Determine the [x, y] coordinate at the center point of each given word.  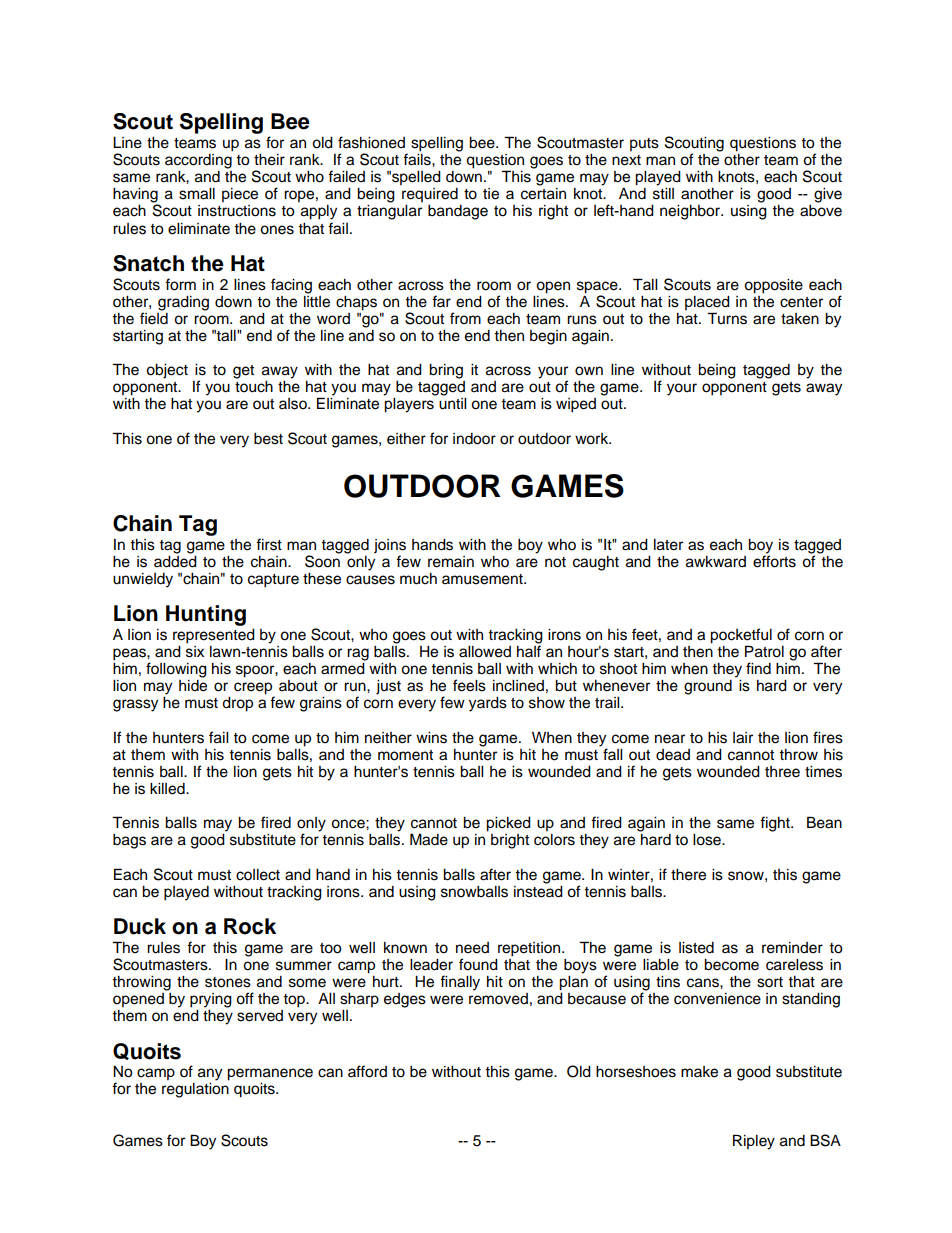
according [199, 160]
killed [168, 789]
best [268, 439]
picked [508, 824]
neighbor [691, 212]
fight [776, 824]
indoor [474, 439]
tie [491, 194]
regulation [195, 1090]
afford [367, 1071]
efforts [774, 560]
